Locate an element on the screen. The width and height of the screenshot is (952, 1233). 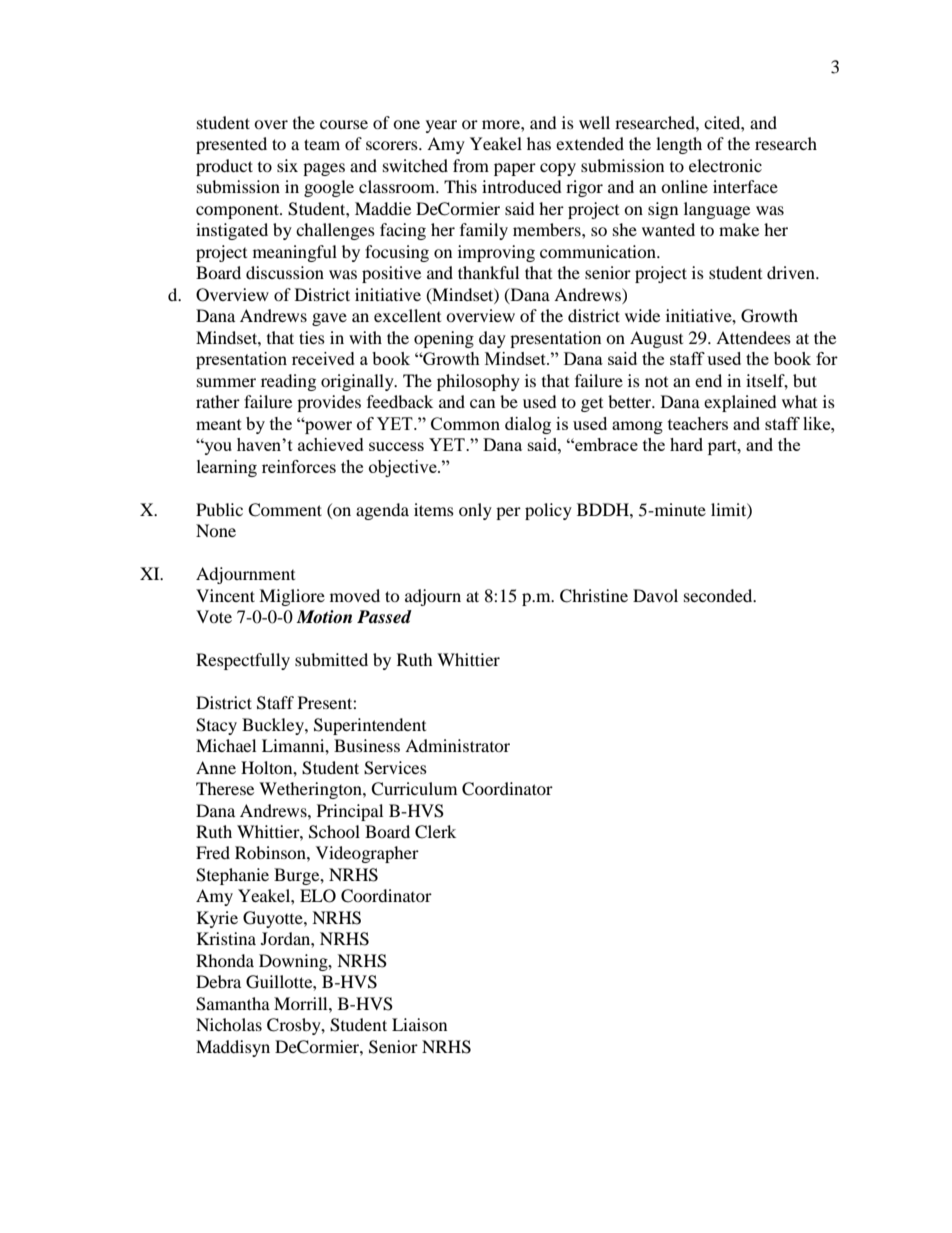
Therese is located at coordinates (225, 788).
